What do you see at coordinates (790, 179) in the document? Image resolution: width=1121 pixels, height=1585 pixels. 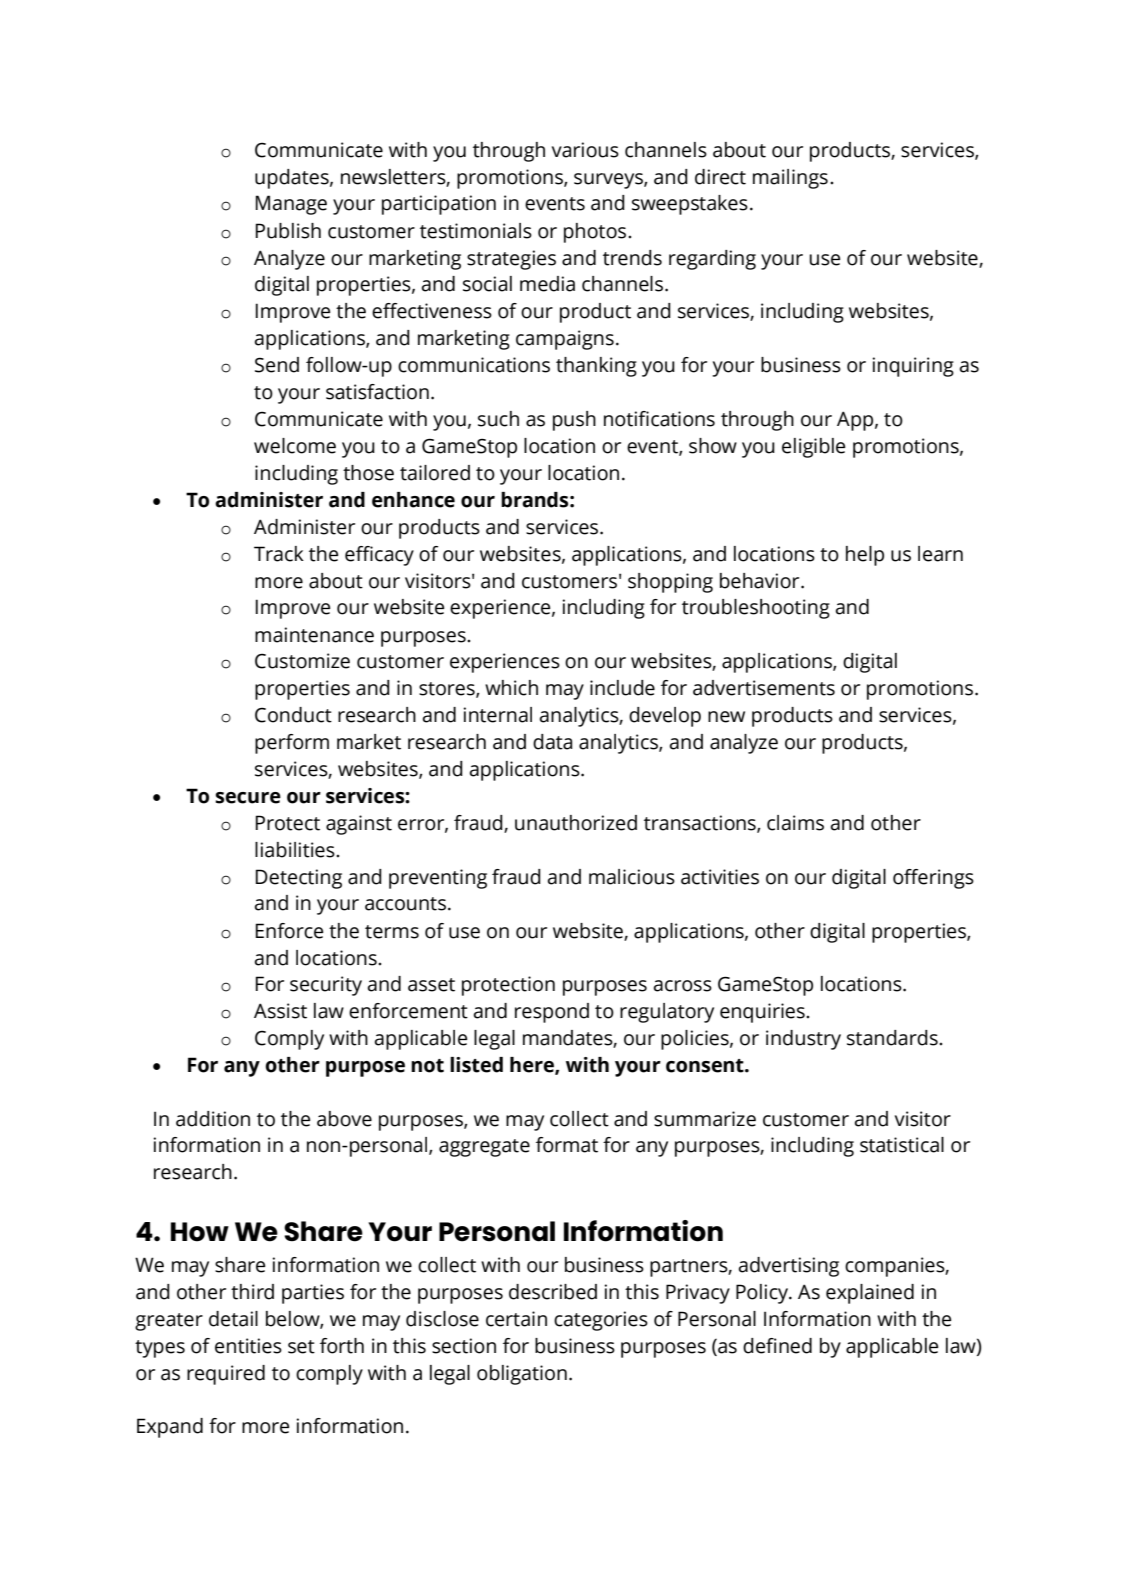 I see `mailings` at bounding box center [790, 179].
